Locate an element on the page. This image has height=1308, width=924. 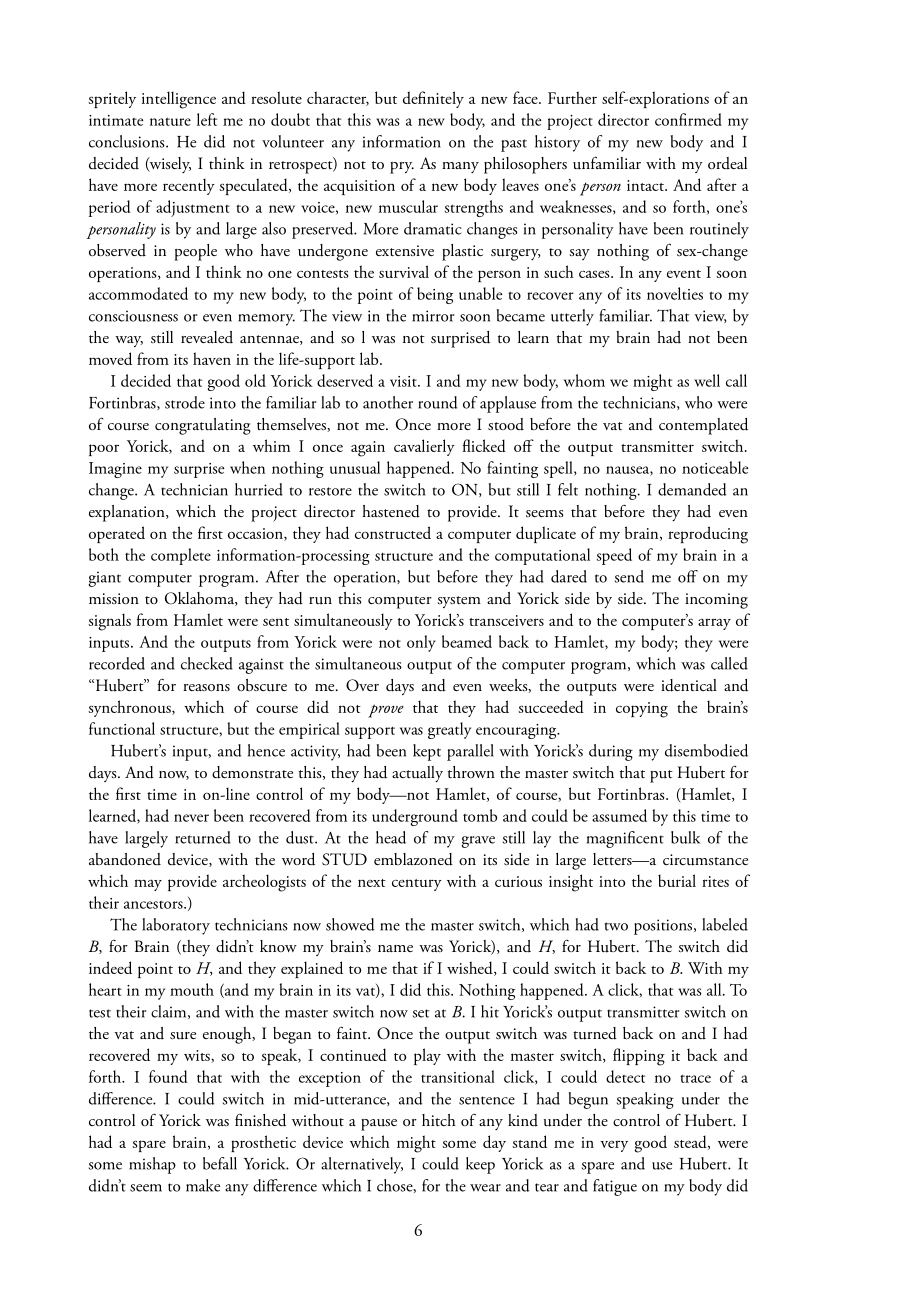
novelties is located at coordinates (675, 293).
